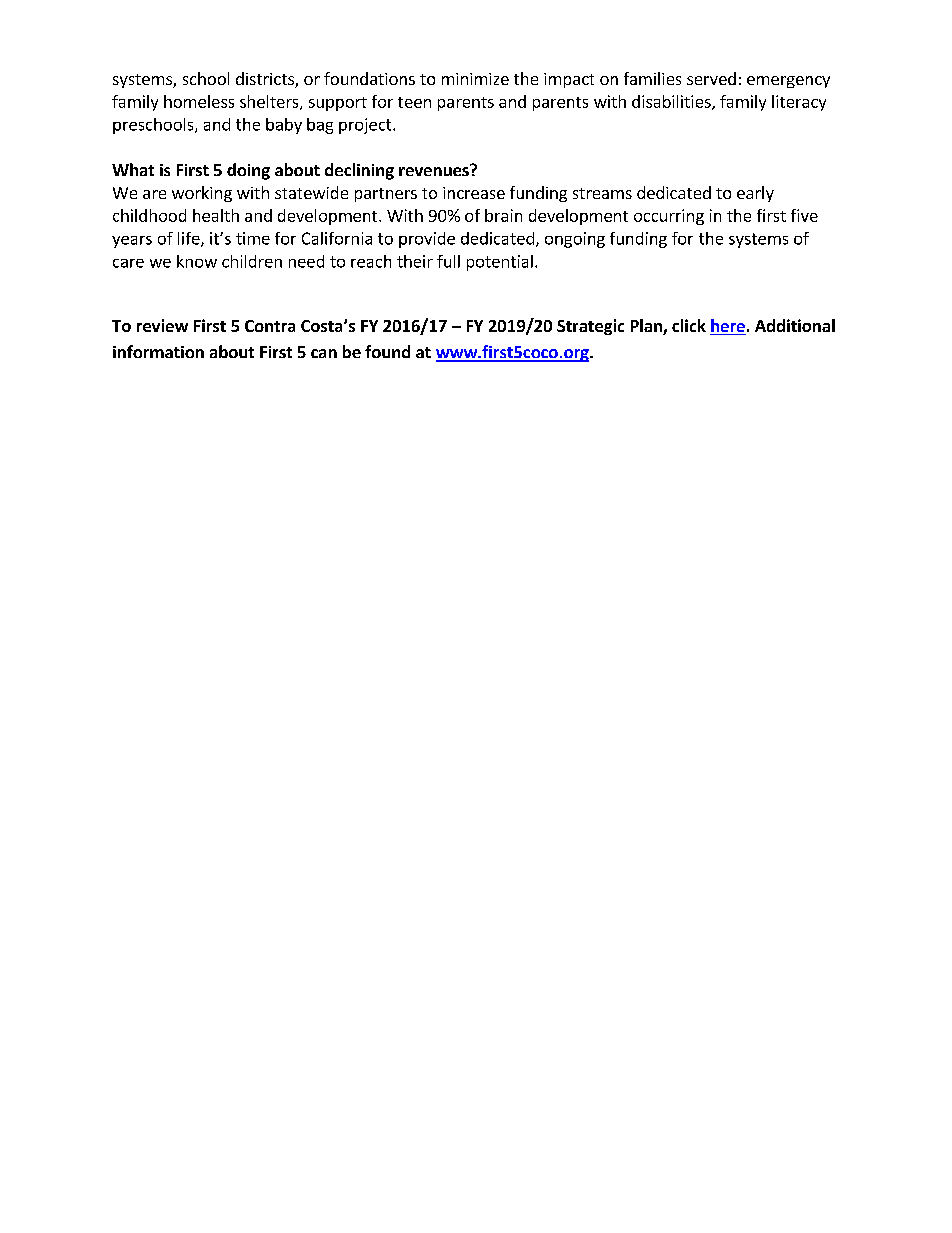 The height and width of the document is (1233, 952). I want to click on homeless, so click(199, 101).
